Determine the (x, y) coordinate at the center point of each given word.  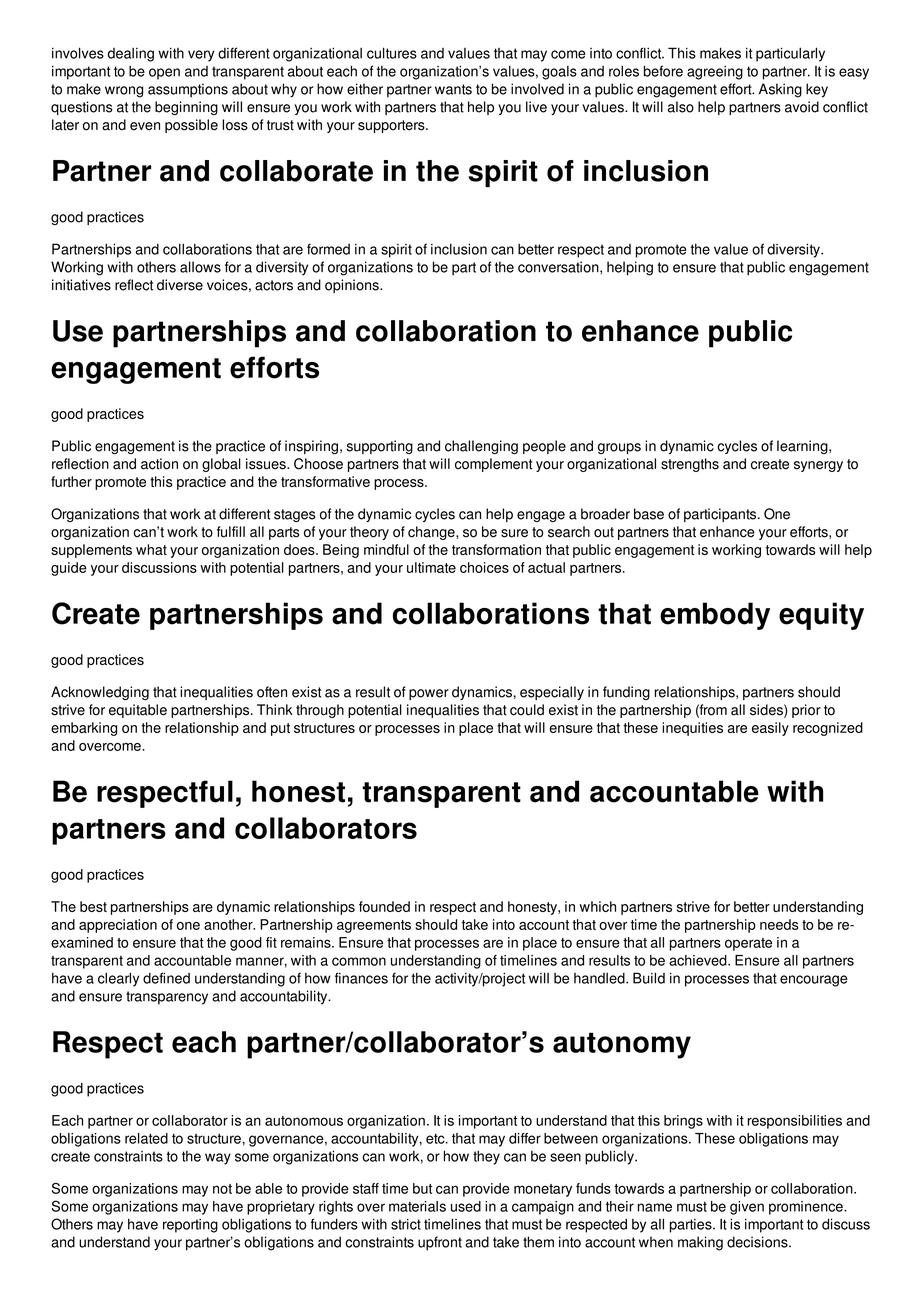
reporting (190, 1226)
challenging (481, 447)
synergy (818, 466)
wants (453, 89)
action (159, 464)
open (164, 74)
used (466, 1206)
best (93, 906)
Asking (780, 90)
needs (779, 924)
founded (384, 906)
